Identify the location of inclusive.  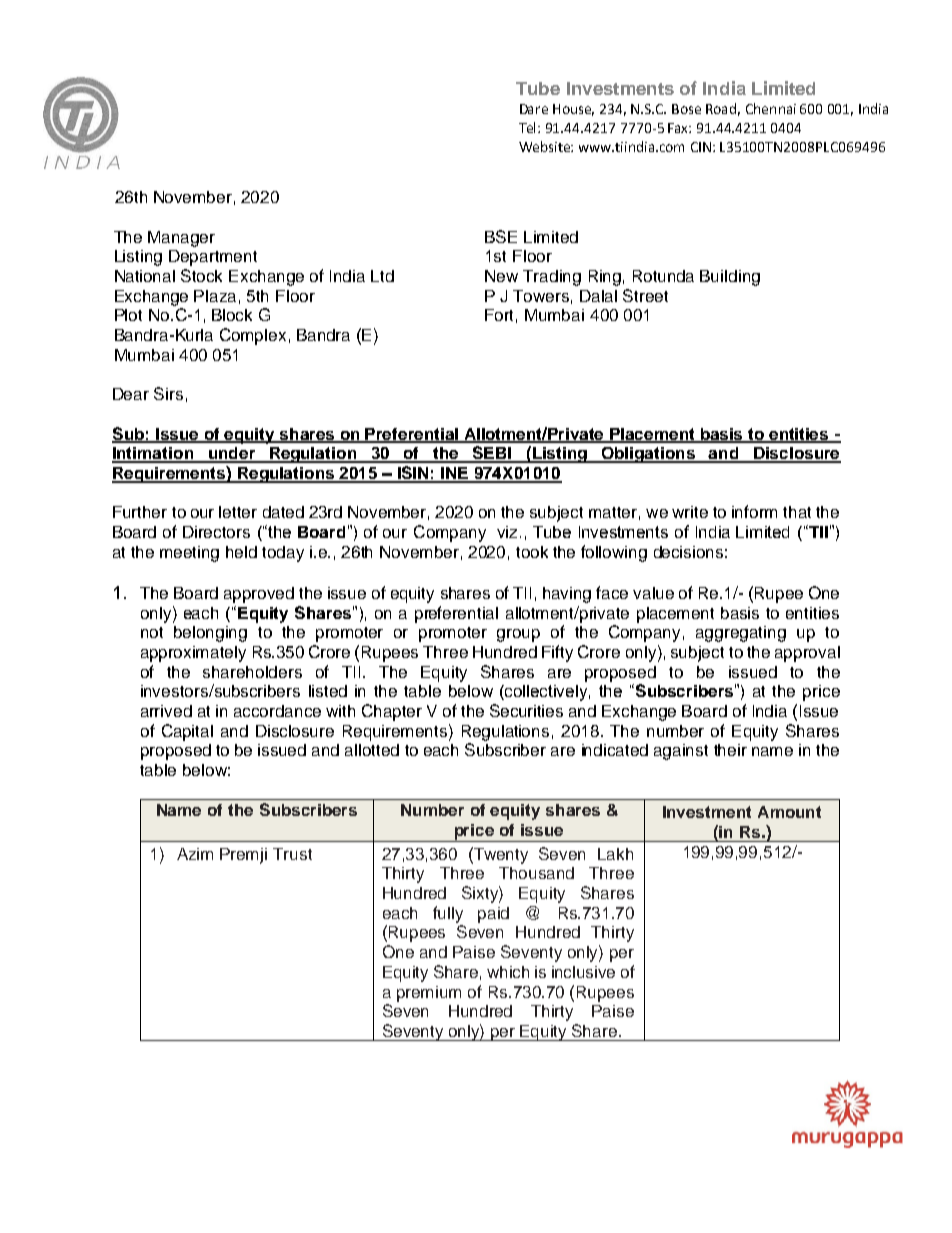
(583, 972).
